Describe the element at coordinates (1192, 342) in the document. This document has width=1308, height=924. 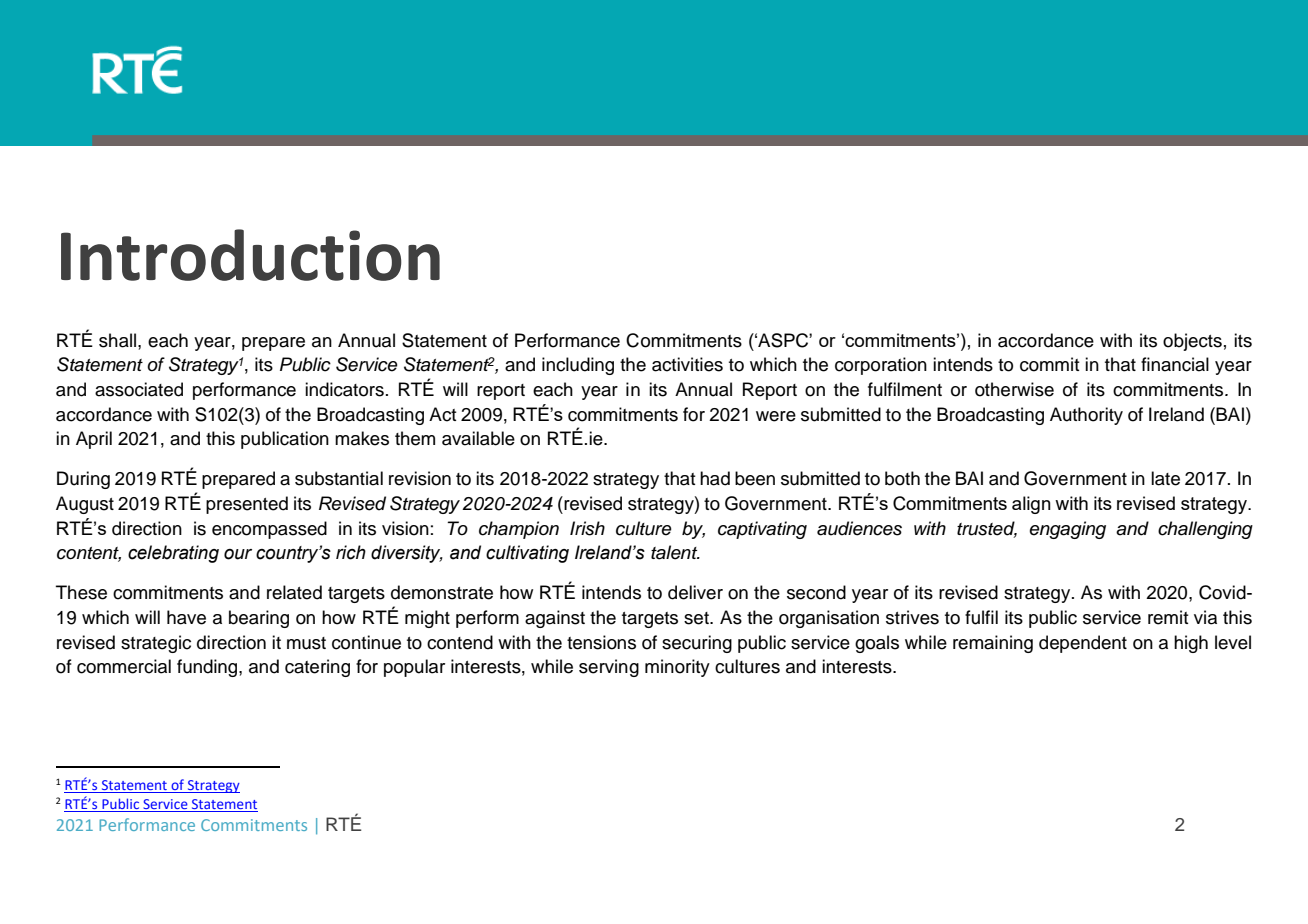
I see `objects` at that location.
